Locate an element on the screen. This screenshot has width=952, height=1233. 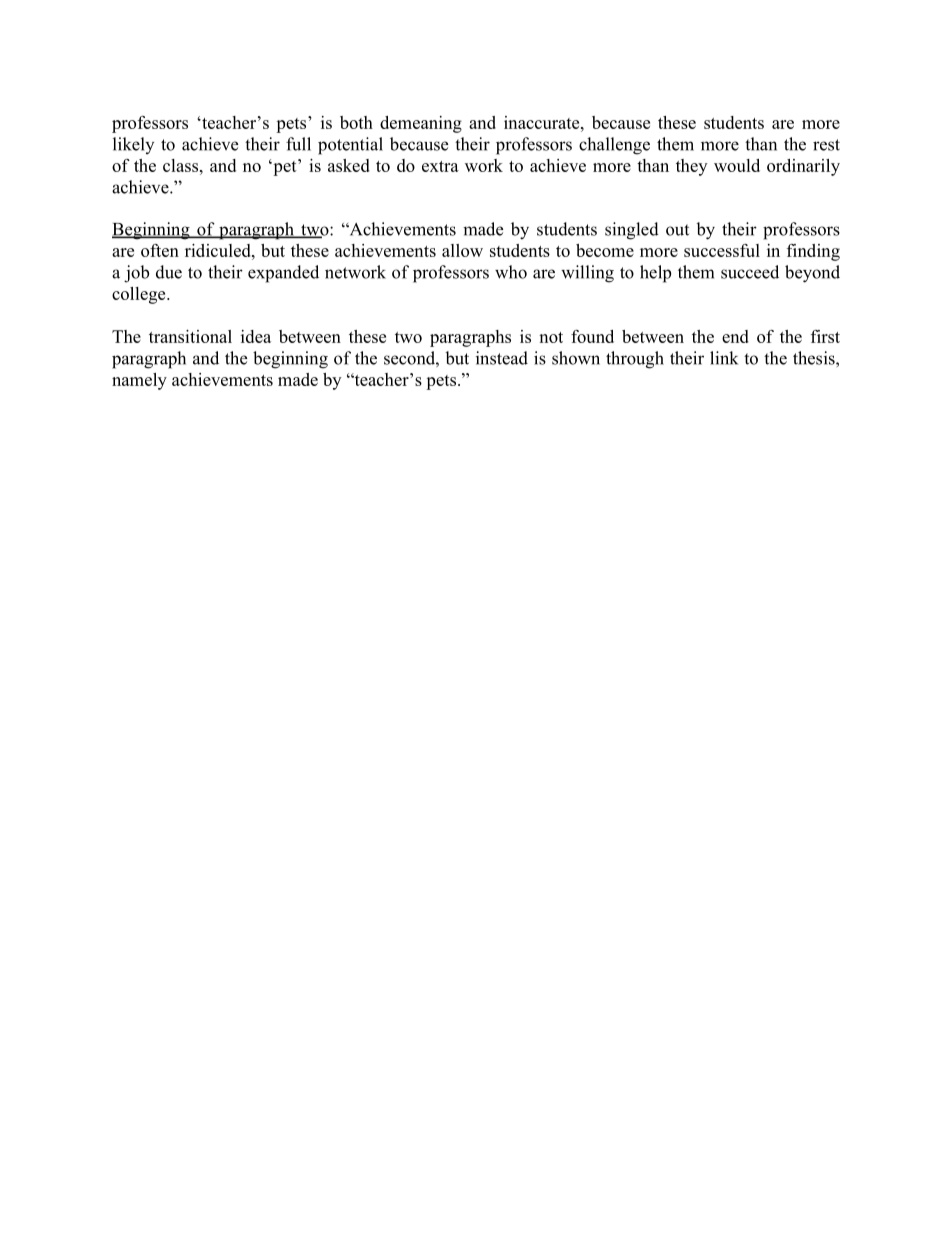
allow is located at coordinates (462, 250).
